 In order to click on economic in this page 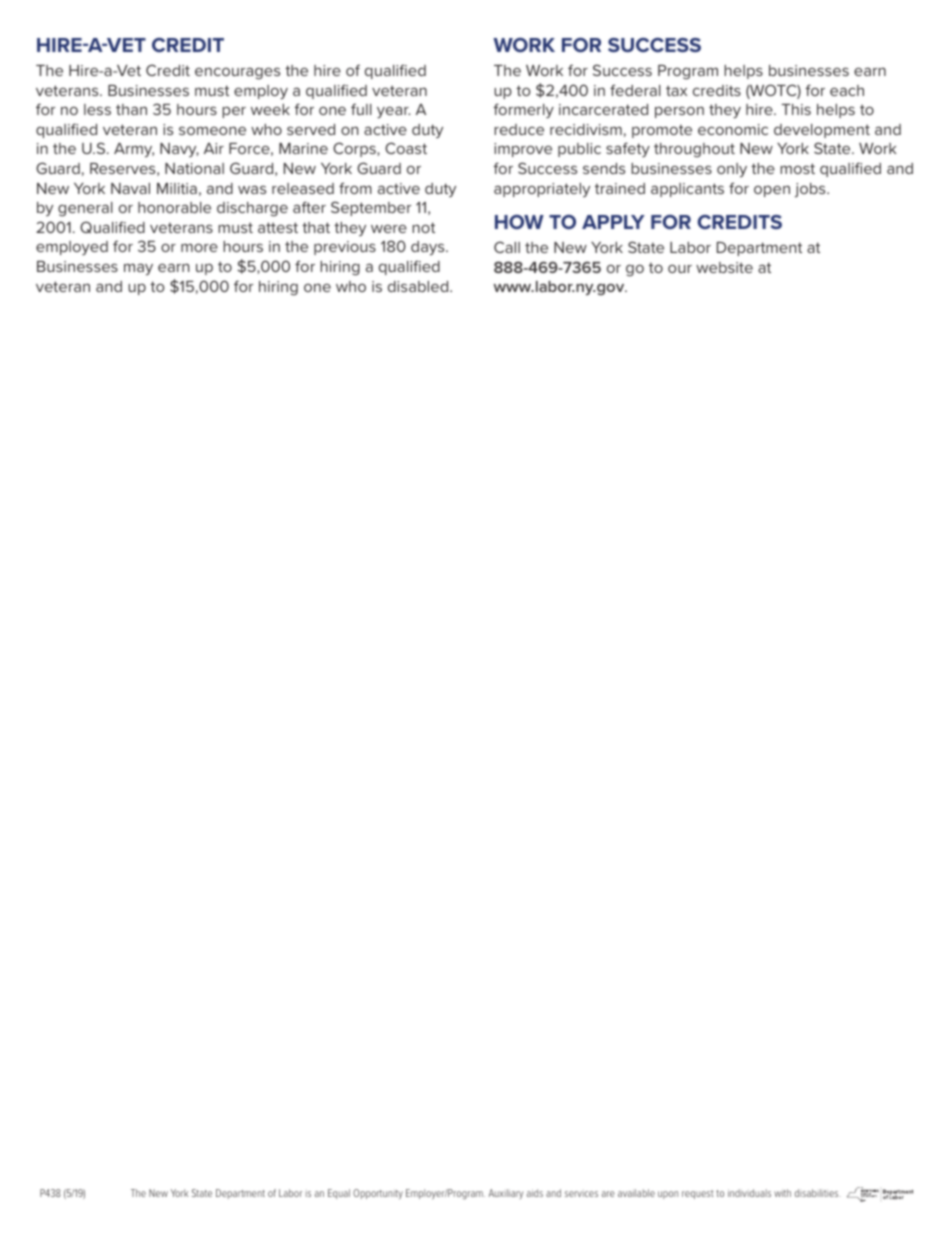, I will do `click(733, 129)`.
